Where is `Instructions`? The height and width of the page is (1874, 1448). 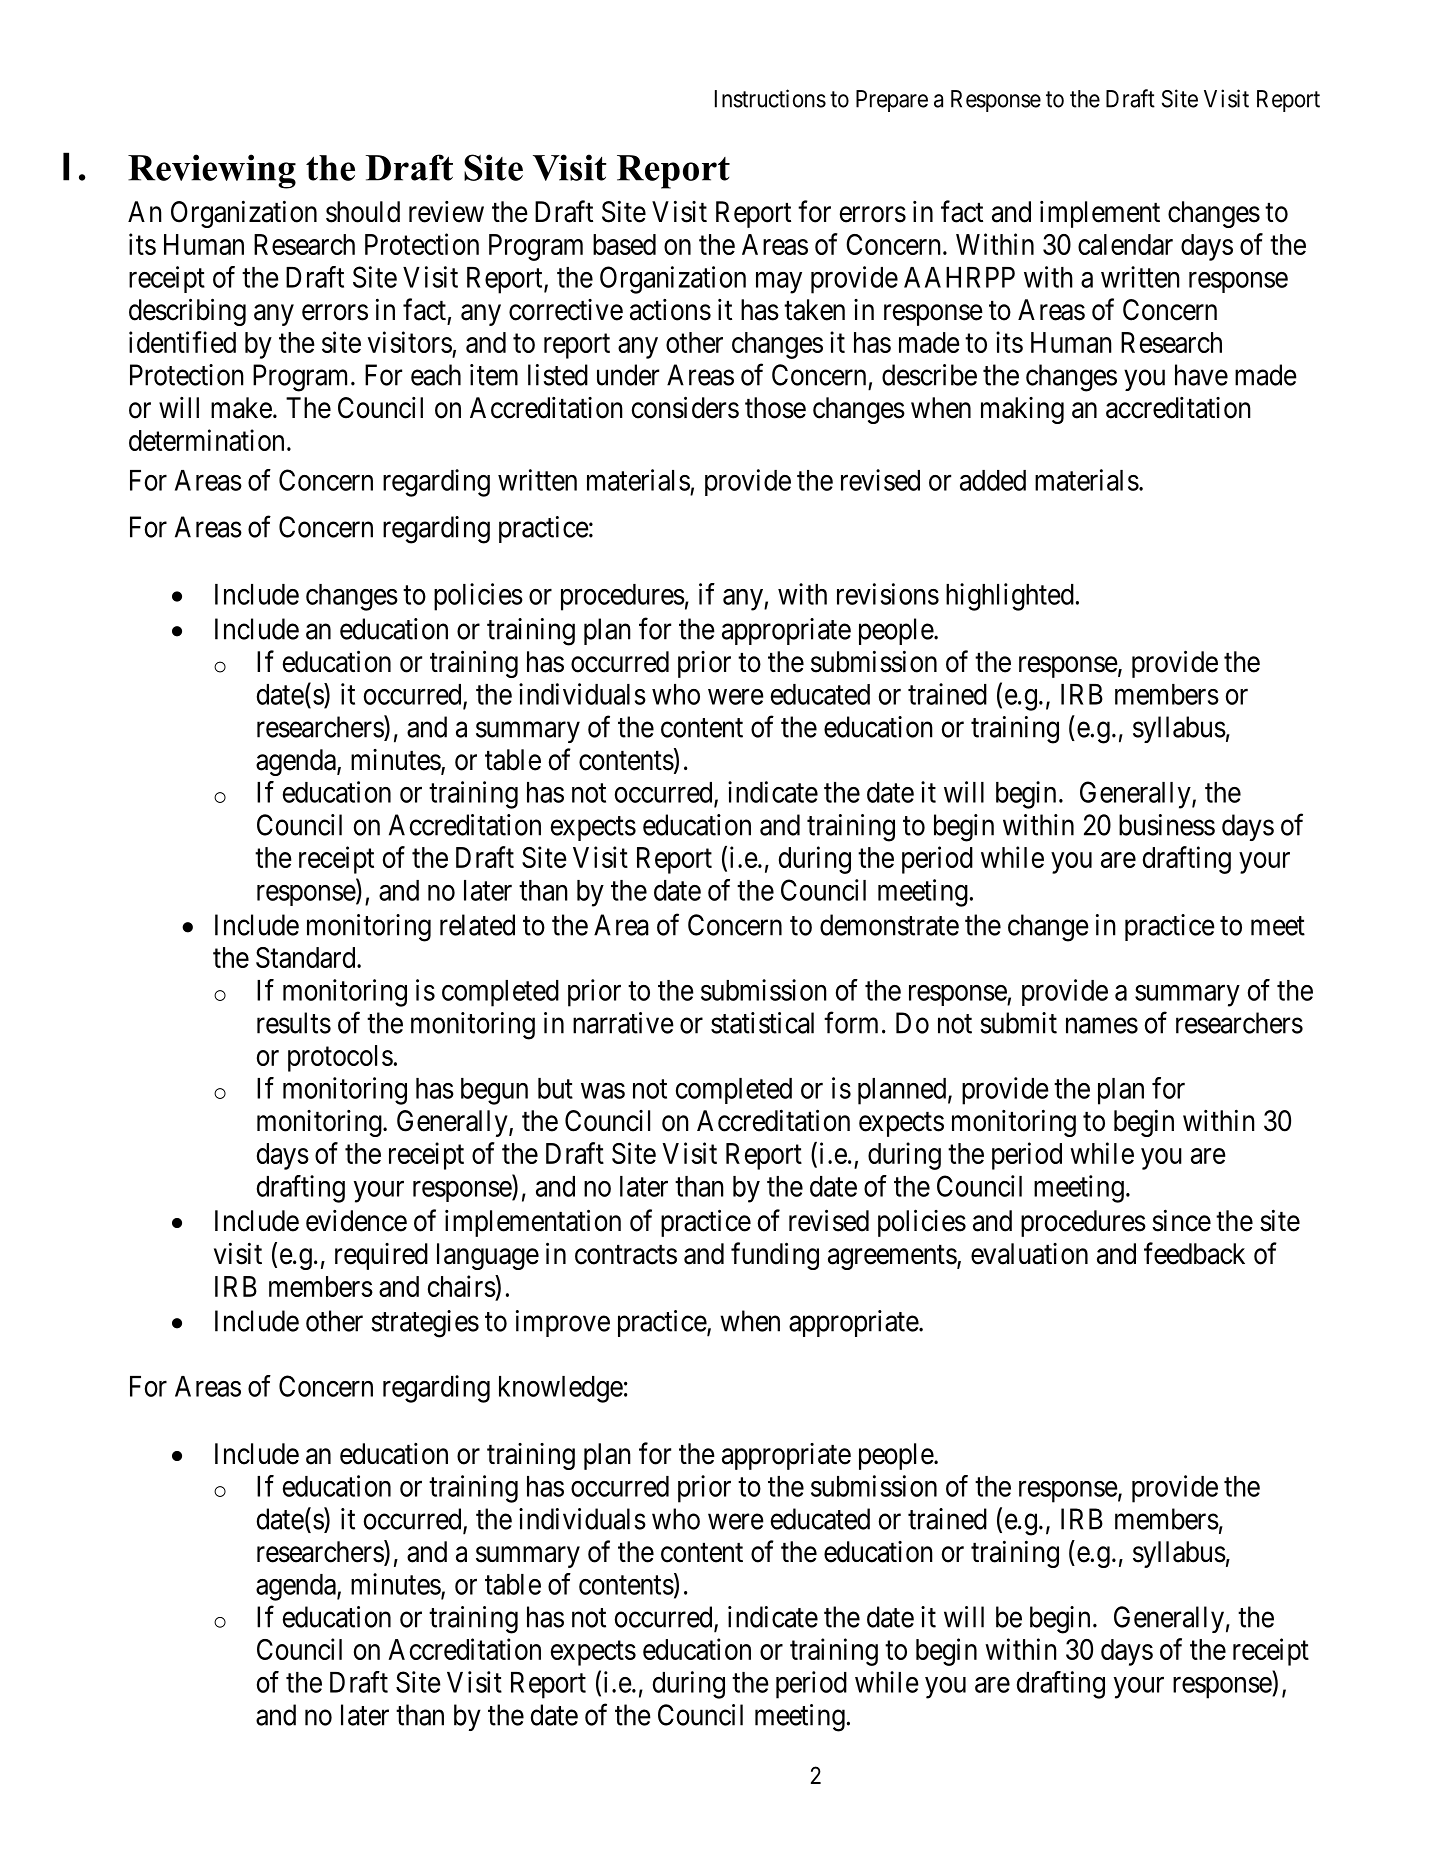
Instructions is located at coordinates (770, 98).
